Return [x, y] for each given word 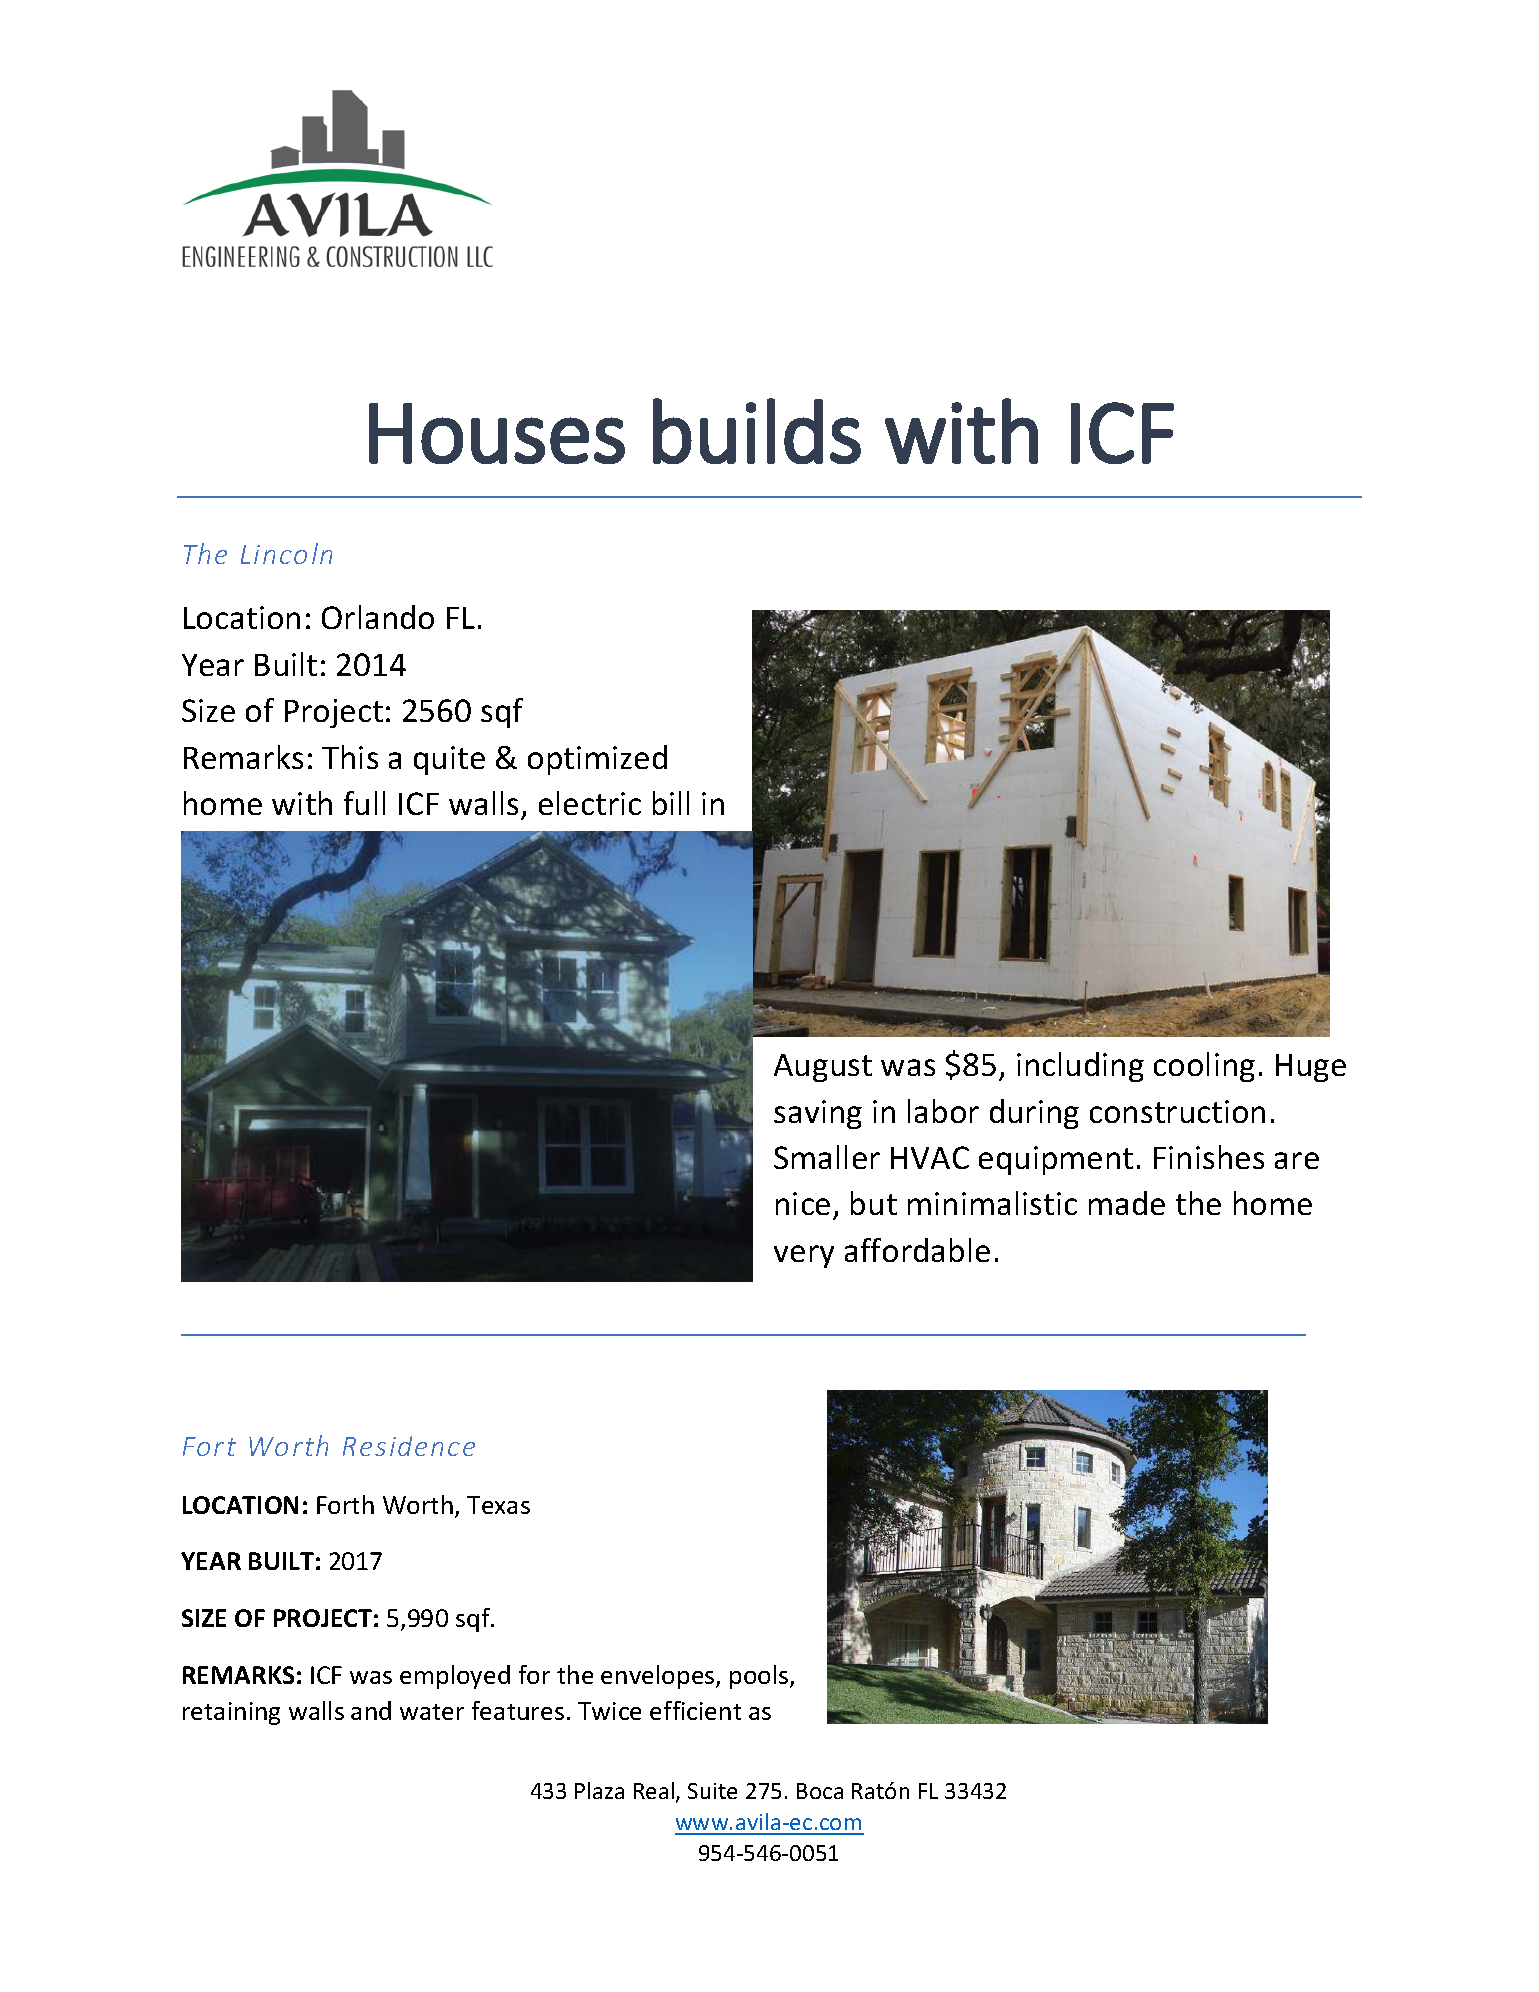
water [432, 1712]
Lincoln [286, 553]
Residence [409, 1446]
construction [1177, 1111]
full [364, 803]
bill [671, 803]
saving [818, 1114]
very [804, 1256]
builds [757, 431]
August [823, 1068]
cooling [1204, 1067]
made [1127, 1203]
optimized [597, 760]
